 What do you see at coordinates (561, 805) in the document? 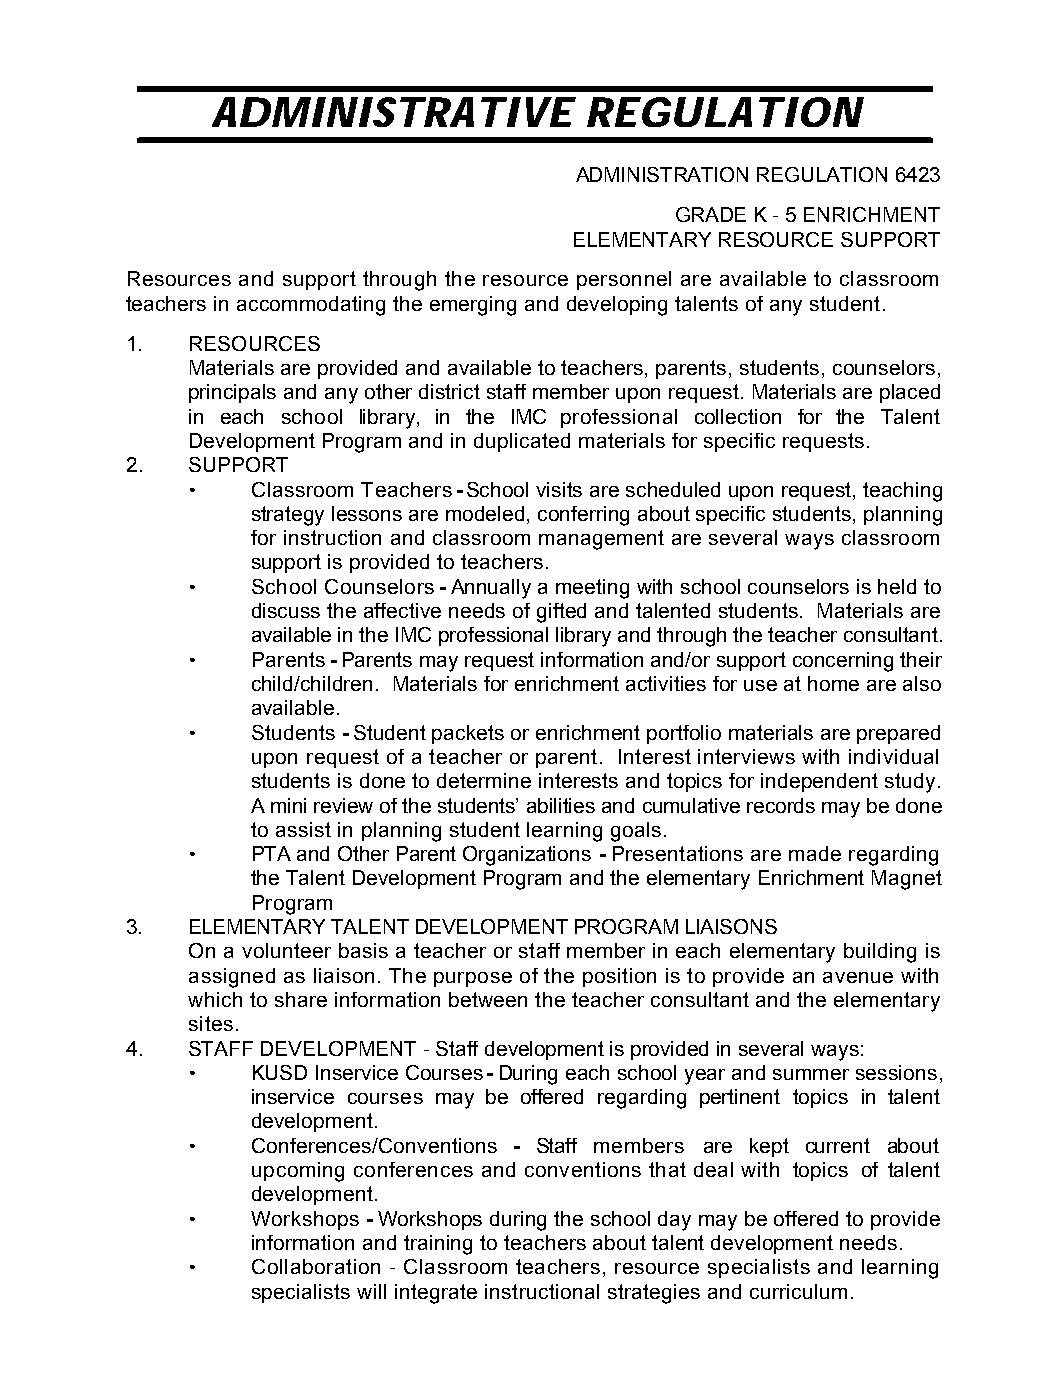
I see `abilities` at bounding box center [561, 805].
